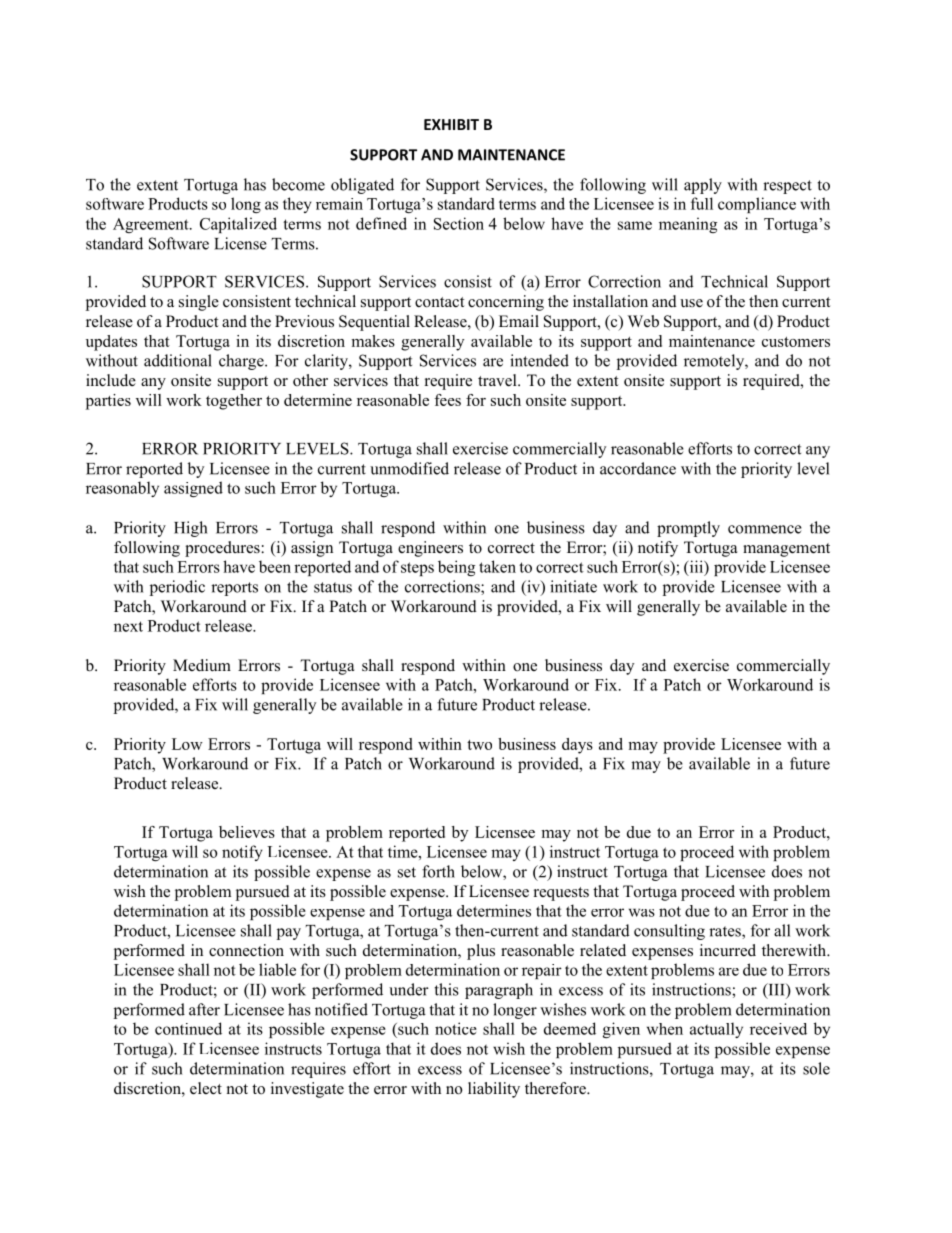  I want to click on elect, so click(206, 1088).
